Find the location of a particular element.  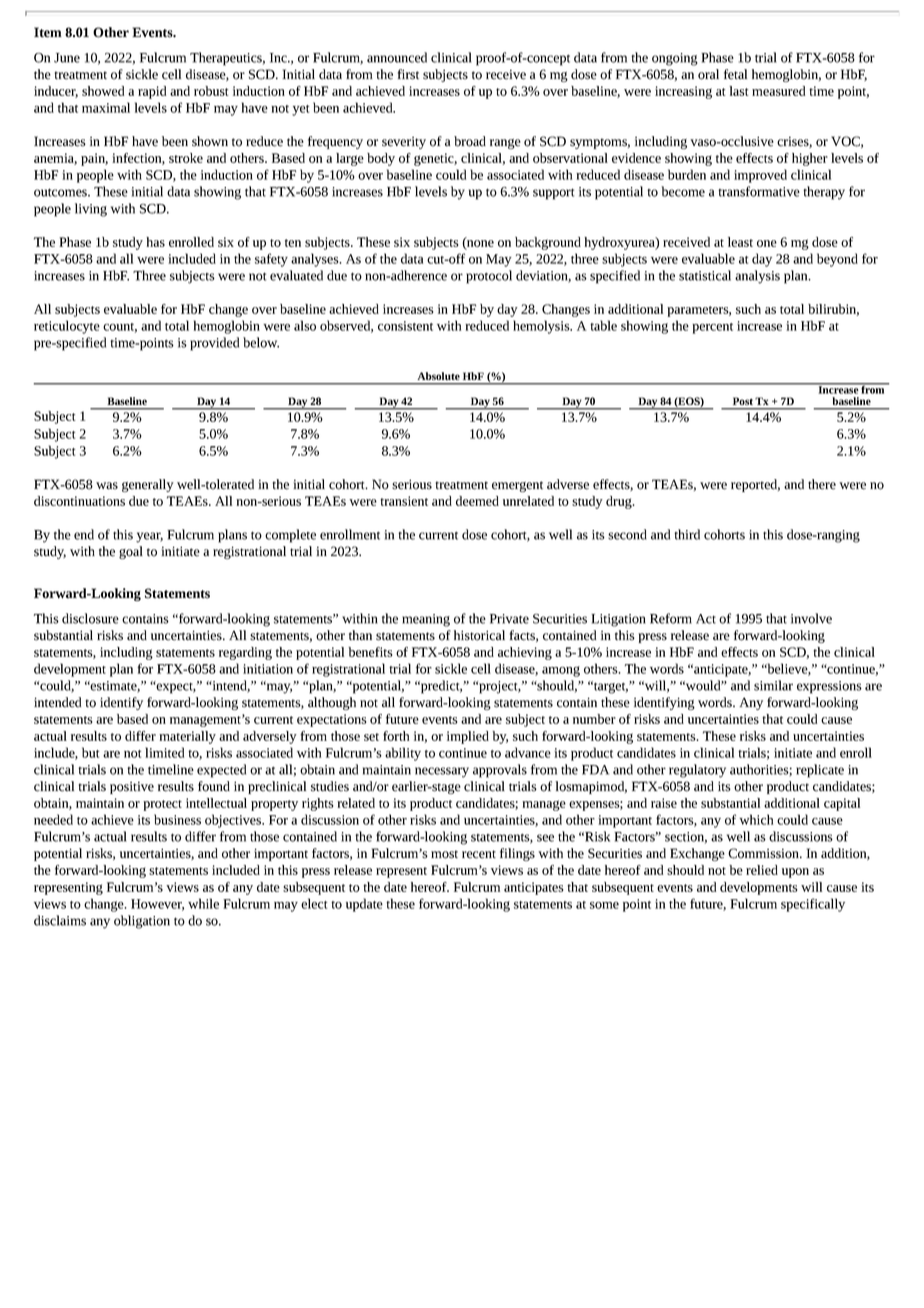

obligation is located at coordinates (142, 922).
